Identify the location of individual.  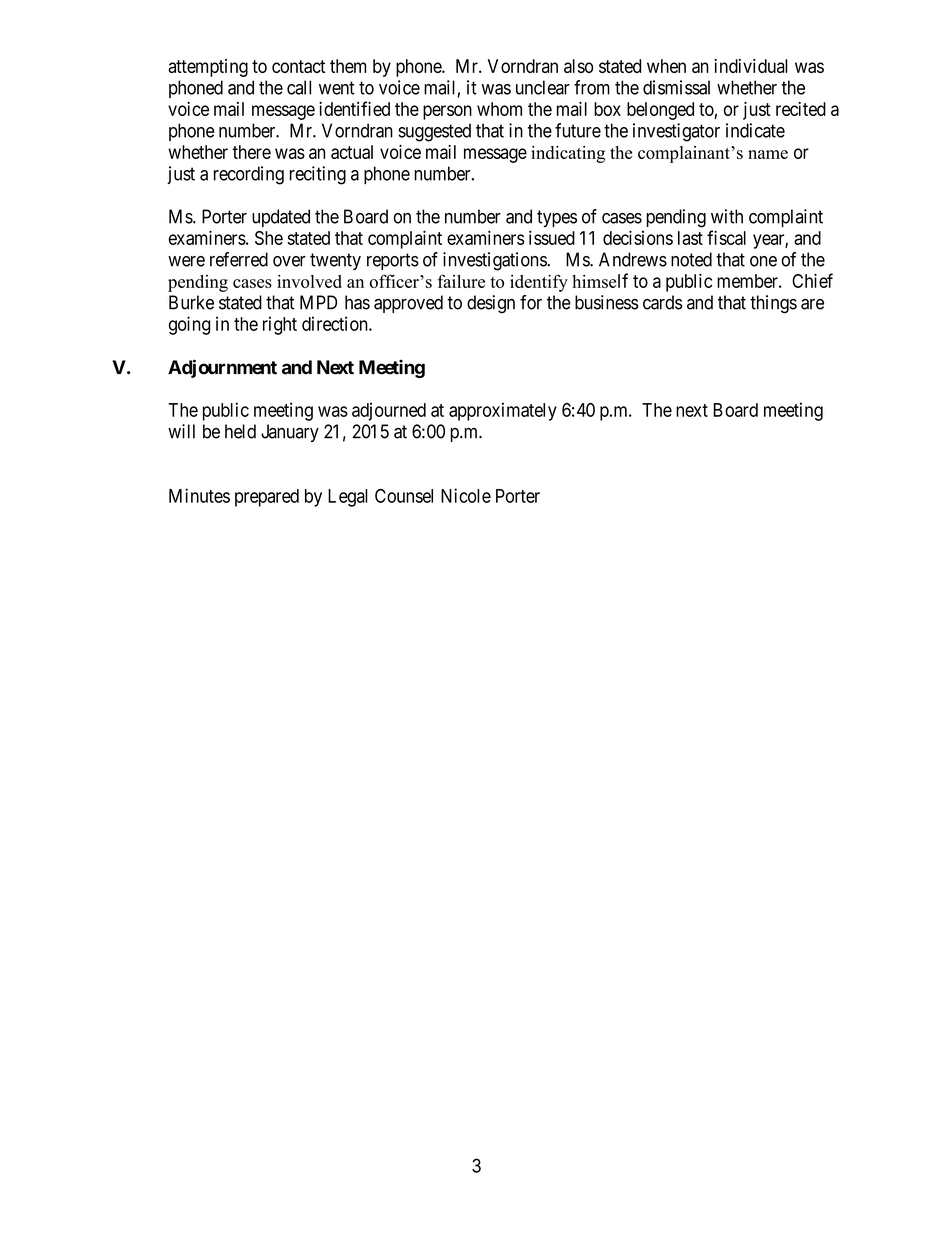
(751, 66).
